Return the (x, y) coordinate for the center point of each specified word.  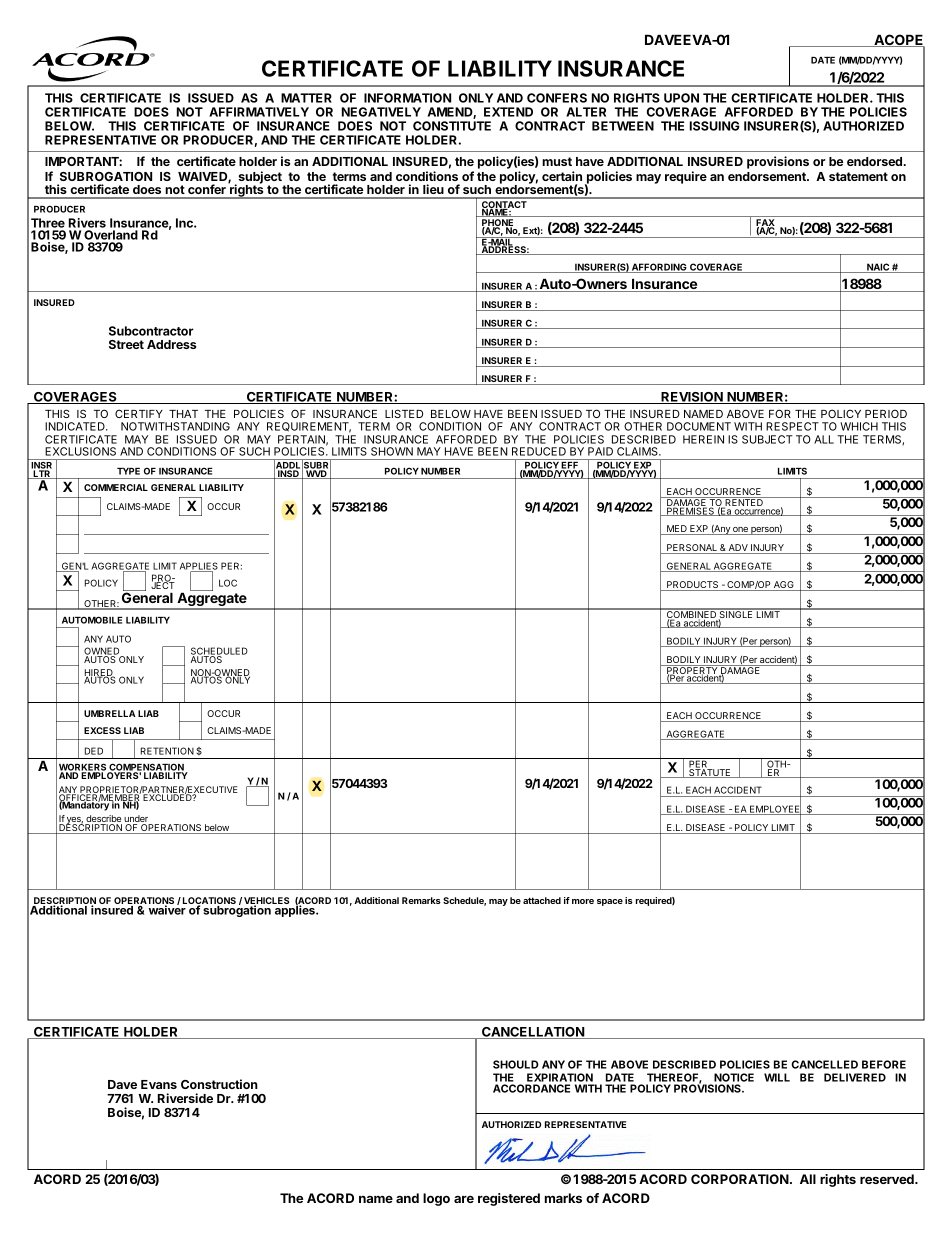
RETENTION (167, 751)
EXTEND (508, 112)
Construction (219, 1084)
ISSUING (715, 126)
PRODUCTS (693, 586)
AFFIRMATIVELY (259, 112)
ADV (738, 549)
